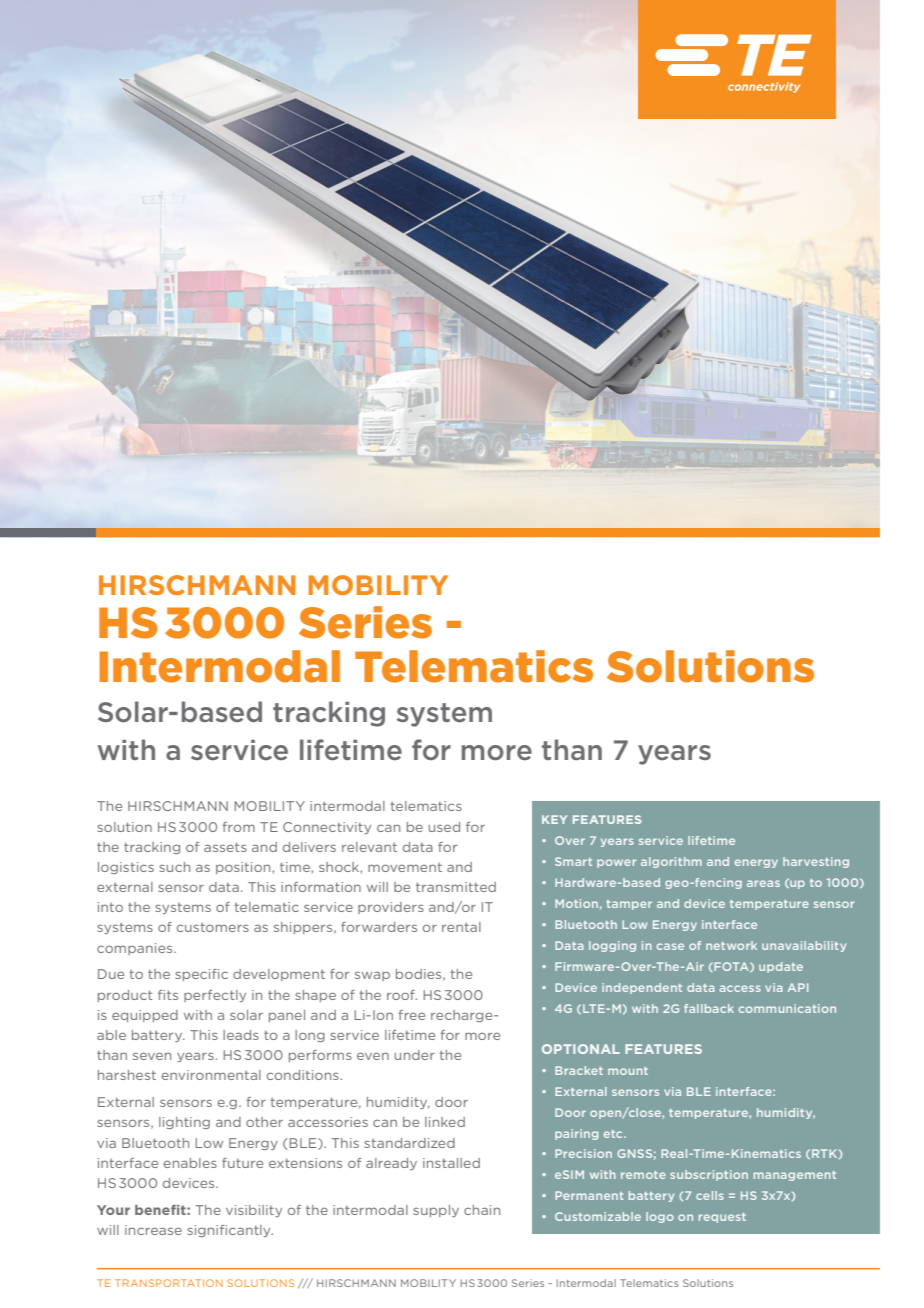 Image resolution: width=924 pixels, height=1308 pixels. Describe the element at coordinates (213, 927) in the screenshot. I see `customers` at that location.
